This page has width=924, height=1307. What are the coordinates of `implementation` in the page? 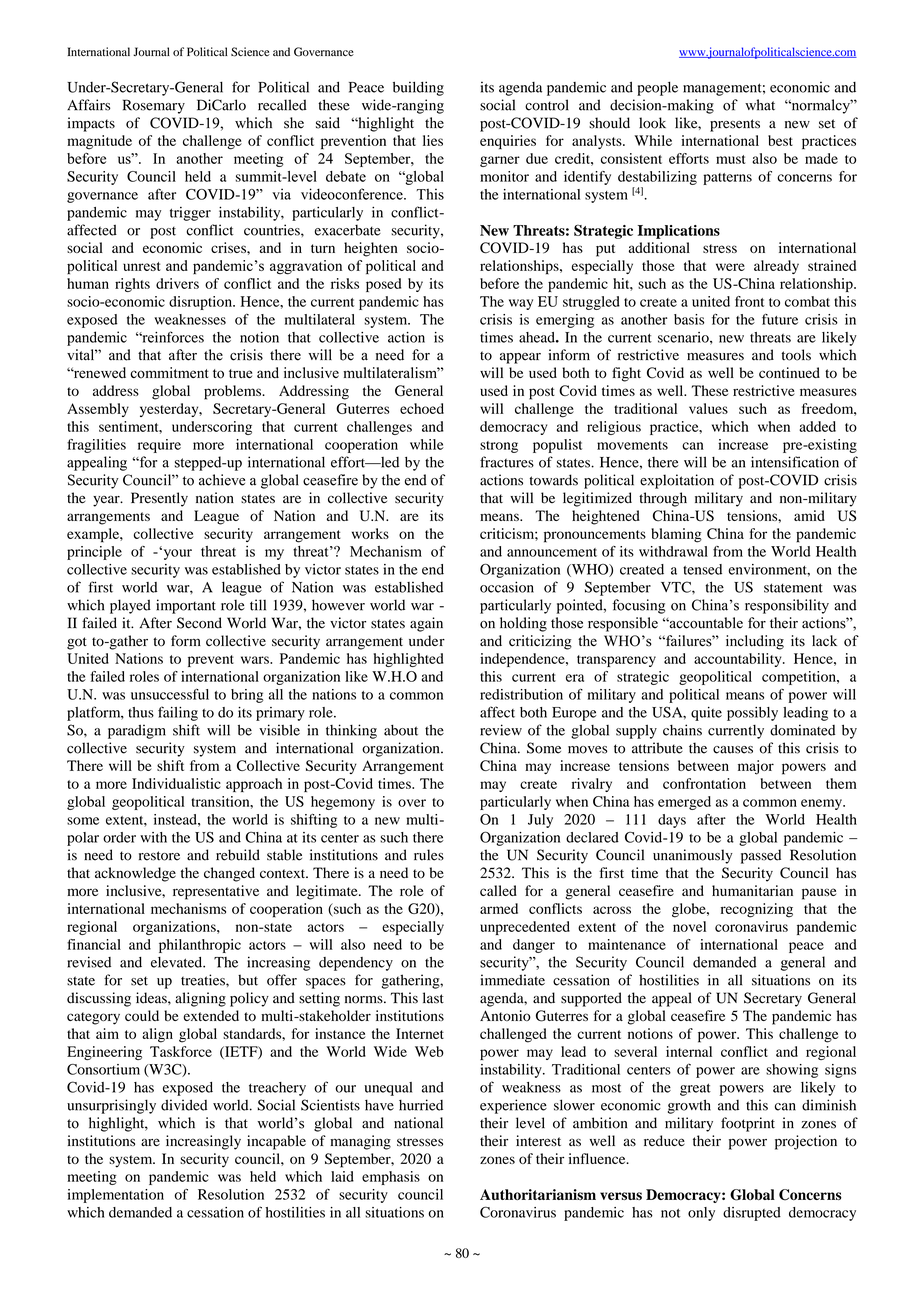 It's located at (115, 1196).
